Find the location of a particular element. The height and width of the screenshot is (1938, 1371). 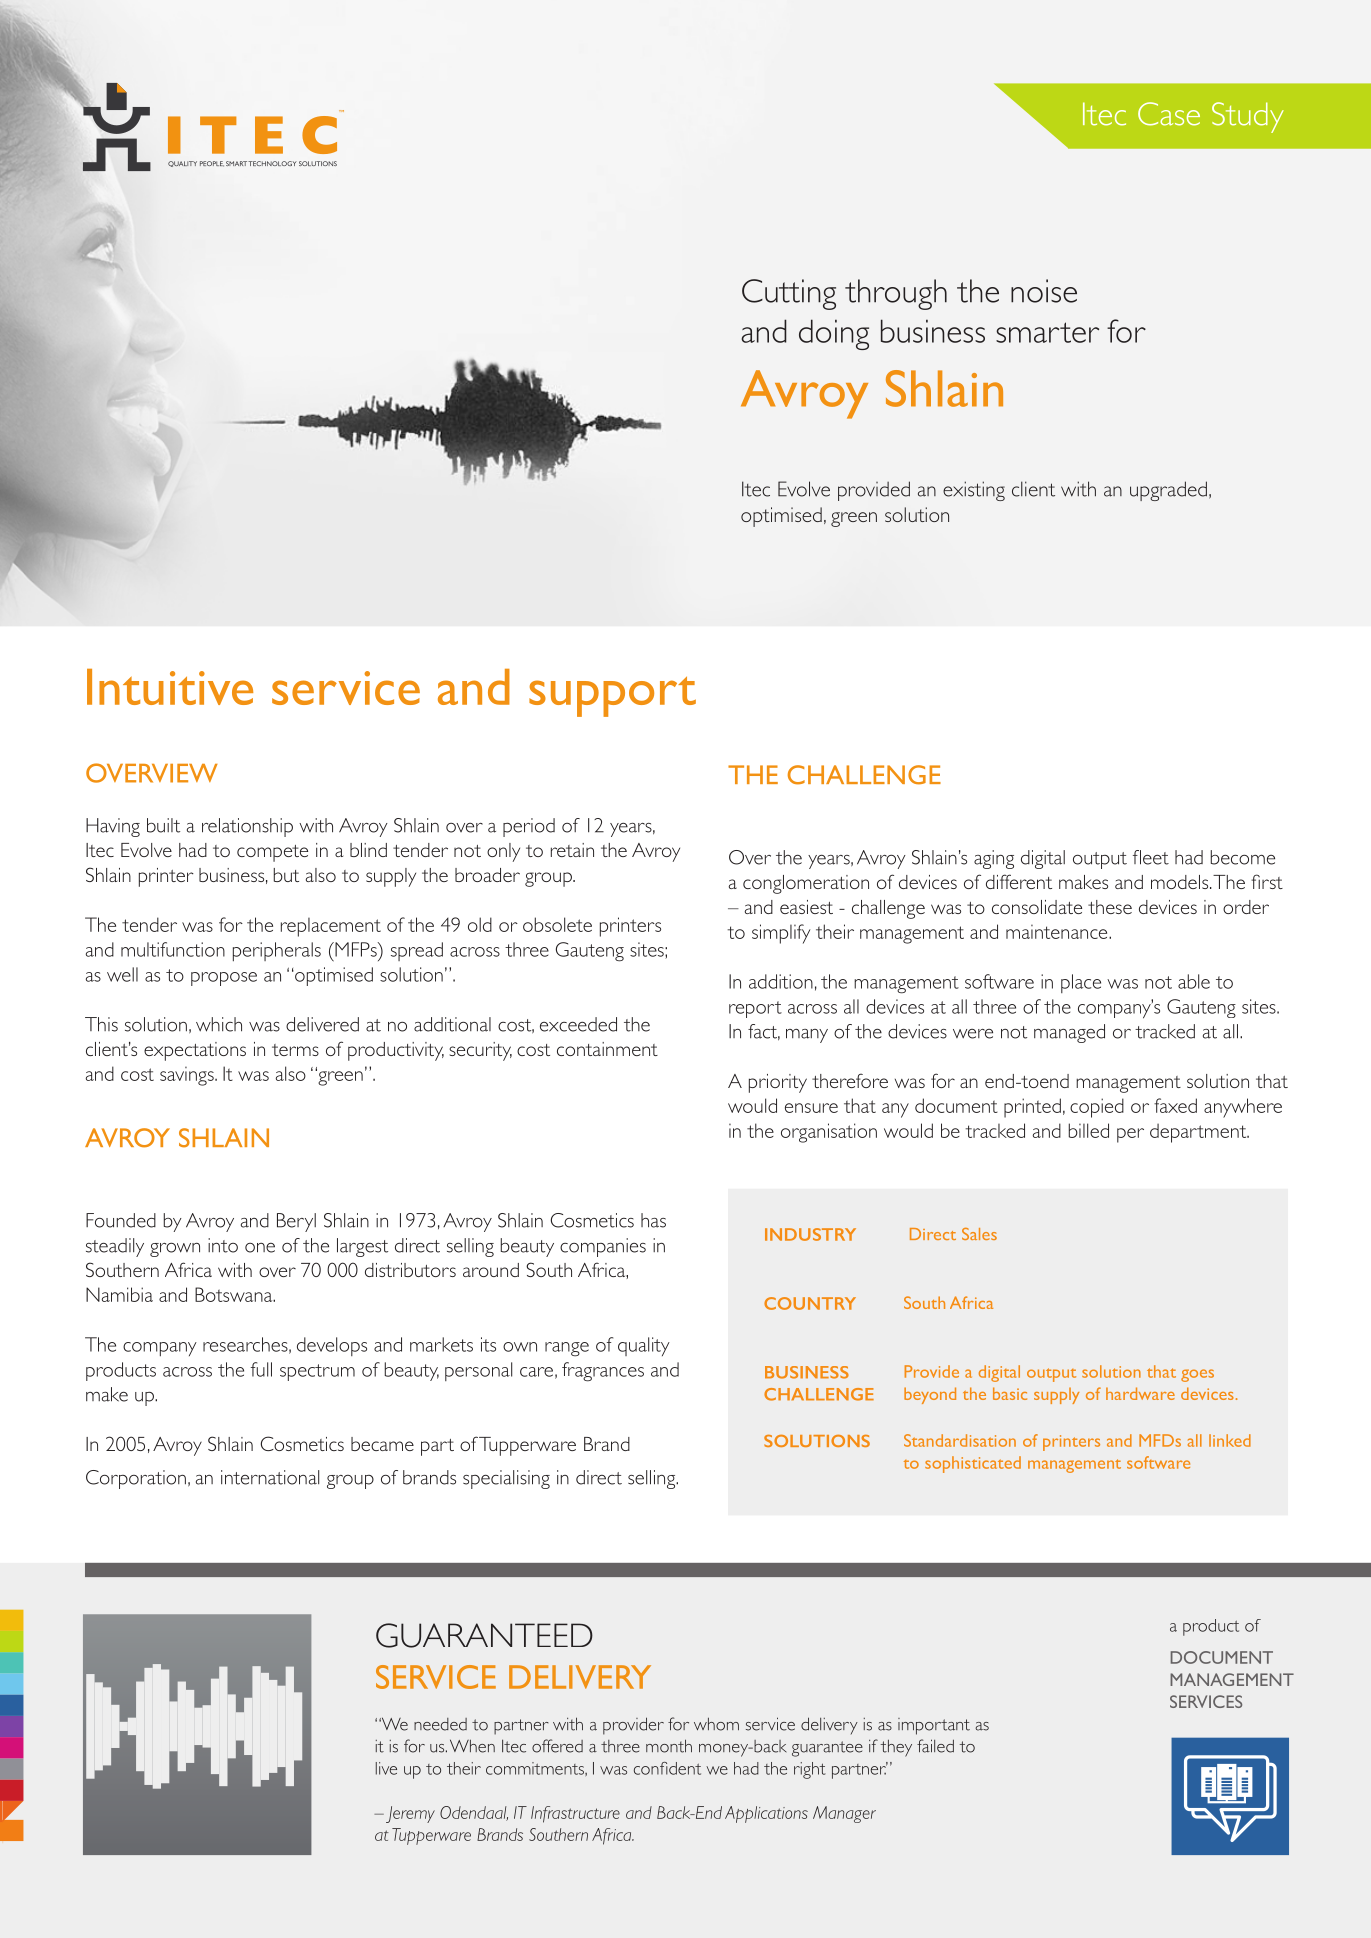

report is located at coordinates (755, 1009).
